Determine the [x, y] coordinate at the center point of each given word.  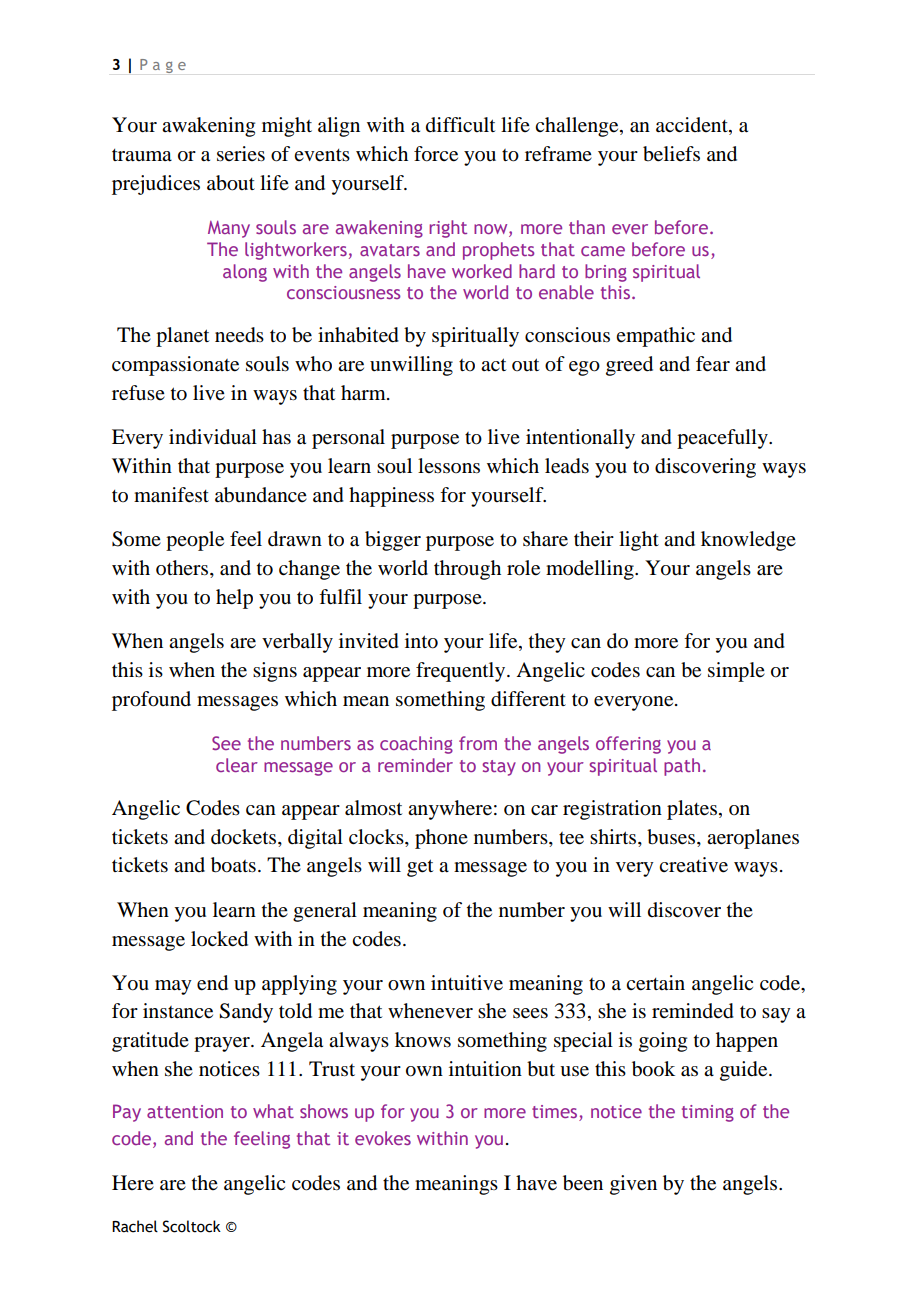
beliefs [671, 154]
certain [655, 983]
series [241, 154]
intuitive [467, 983]
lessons [449, 466]
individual [213, 437]
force [436, 154]
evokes [383, 1138]
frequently [462, 672]
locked [219, 939]
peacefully [723, 439]
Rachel [135, 1226]
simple [736, 672]
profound [151, 701]
